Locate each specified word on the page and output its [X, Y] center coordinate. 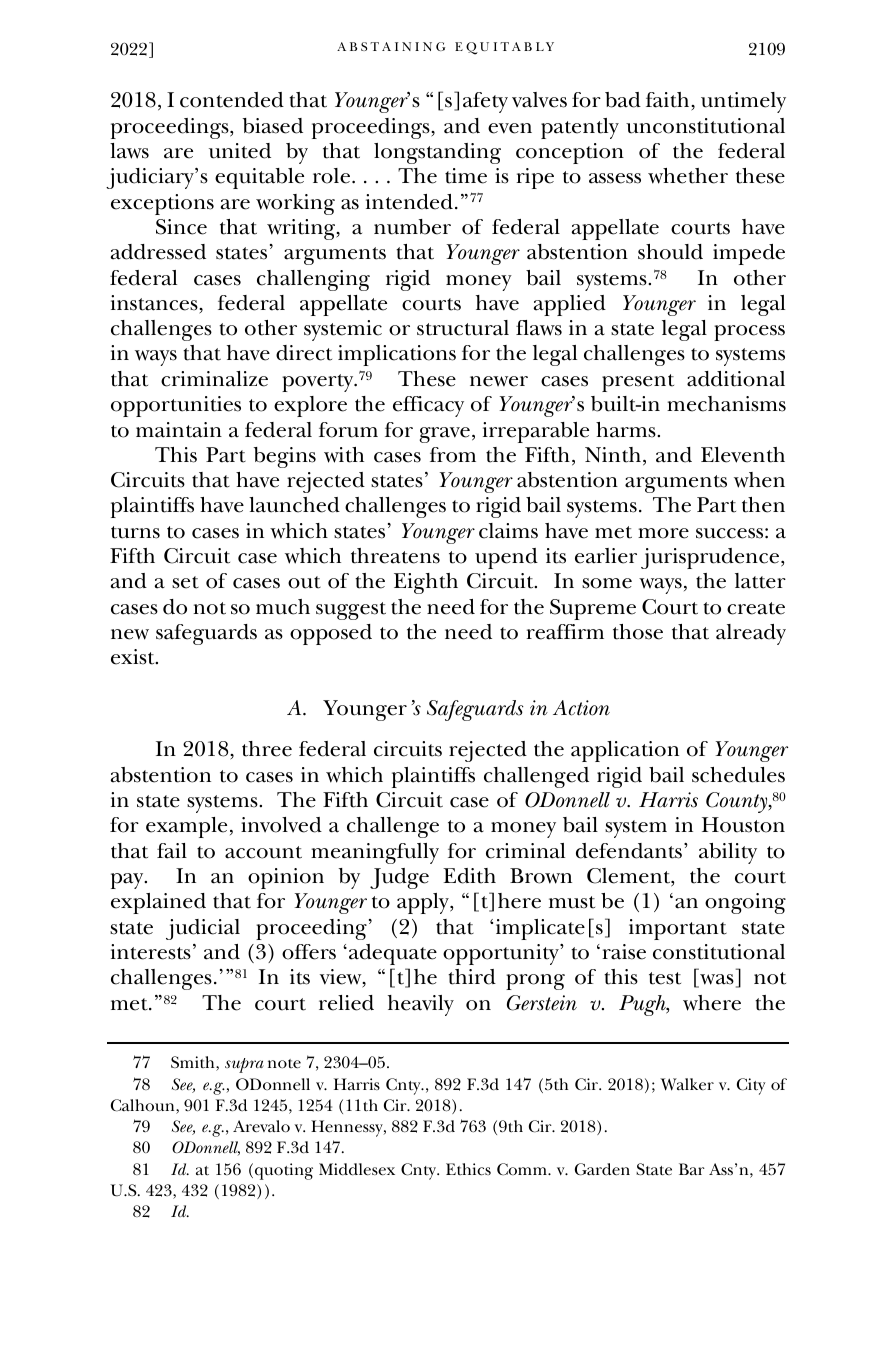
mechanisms [726, 404]
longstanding [437, 153]
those [638, 632]
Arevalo [261, 1126]
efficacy [428, 406]
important [678, 929]
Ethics [468, 1169]
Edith [469, 876]
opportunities [176, 406]
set [185, 582]
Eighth [426, 583]
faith [669, 100]
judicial [203, 929]
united [240, 151]
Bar [692, 1169]
